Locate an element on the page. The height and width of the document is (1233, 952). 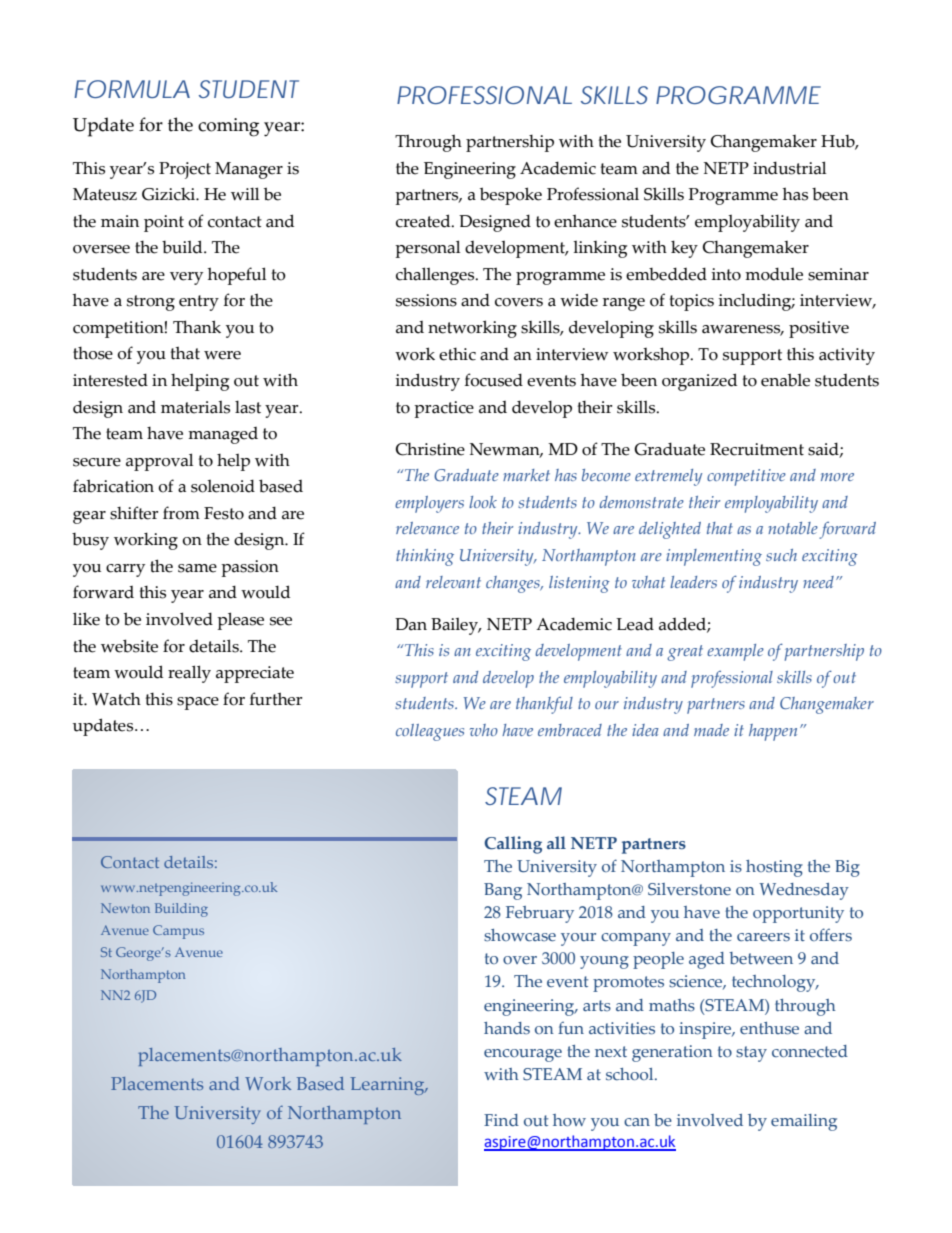
bespoke is located at coordinates (511, 196).
